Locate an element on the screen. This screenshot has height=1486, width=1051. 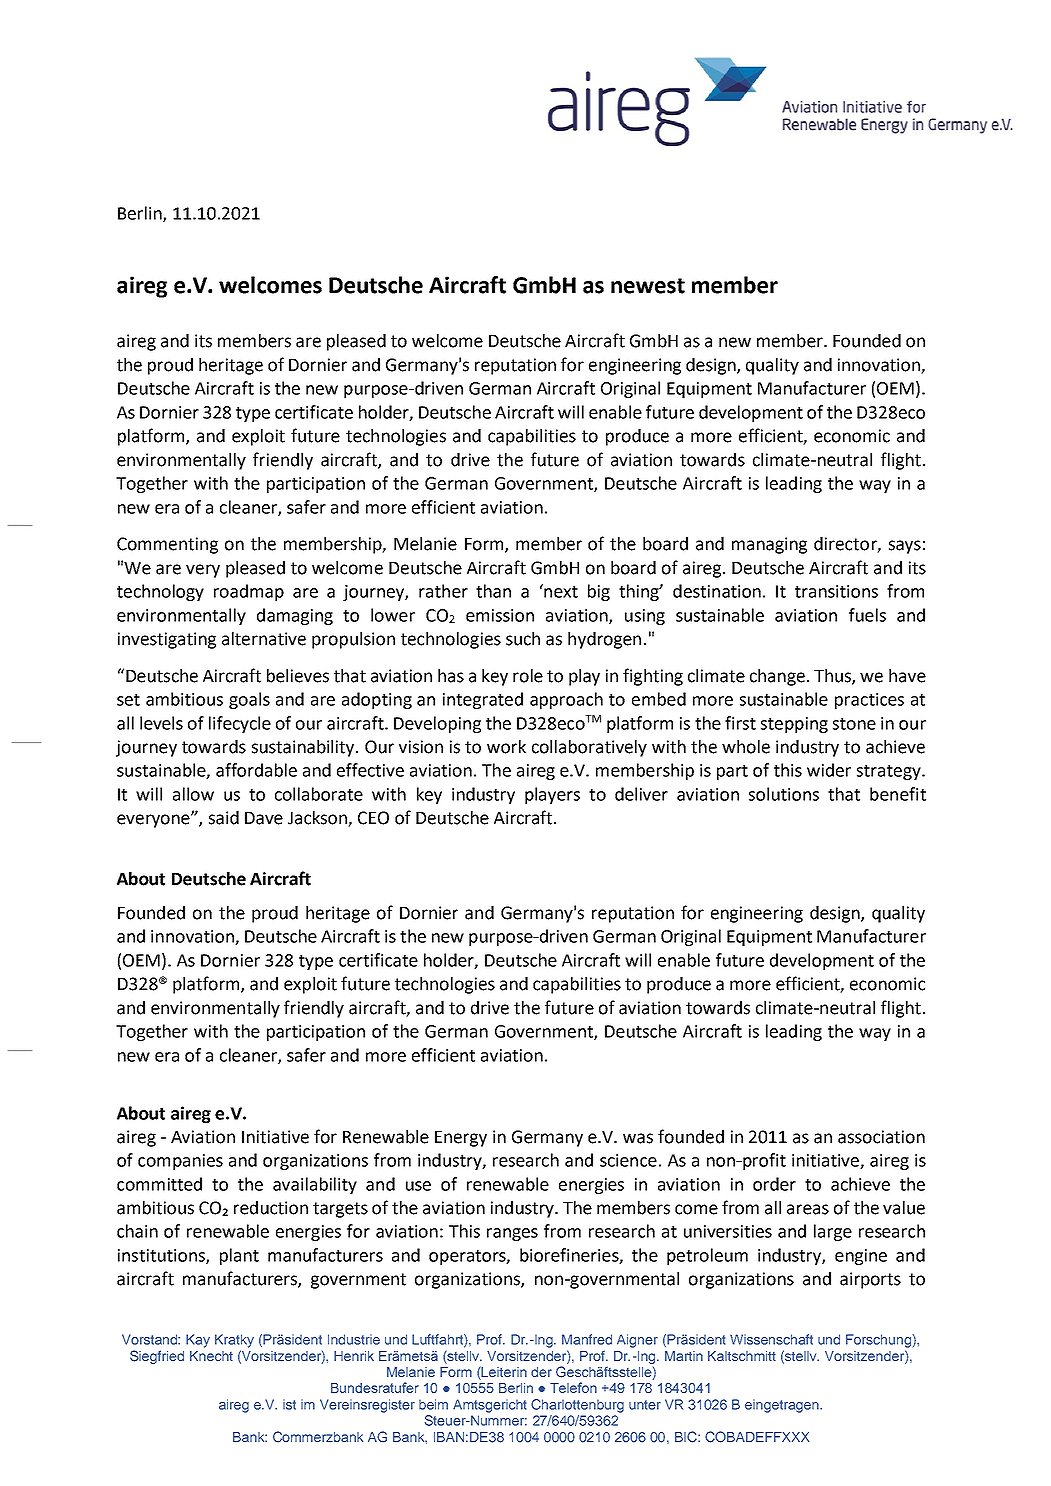
goals is located at coordinates (249, 700).
